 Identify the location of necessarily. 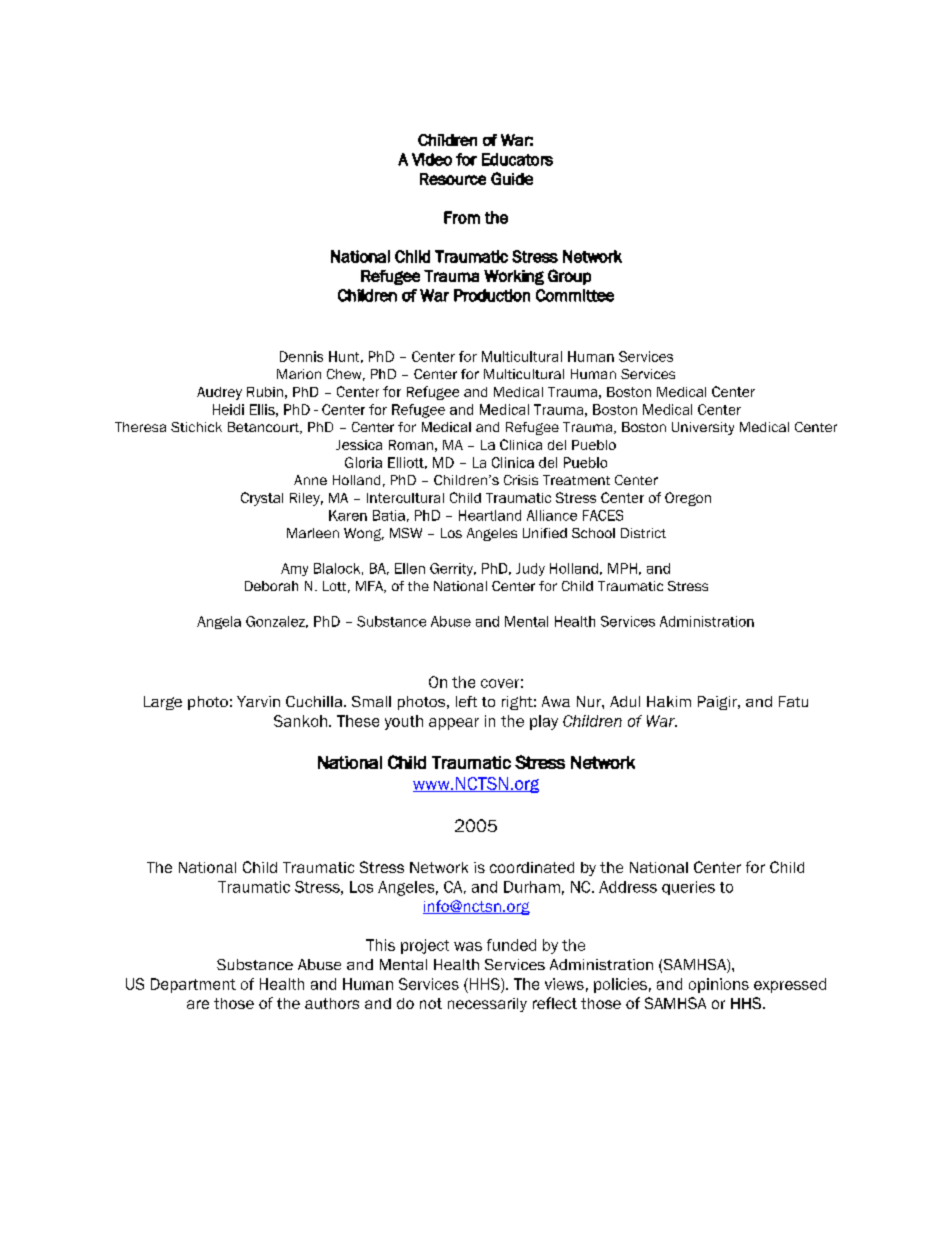
(487, 1005).
